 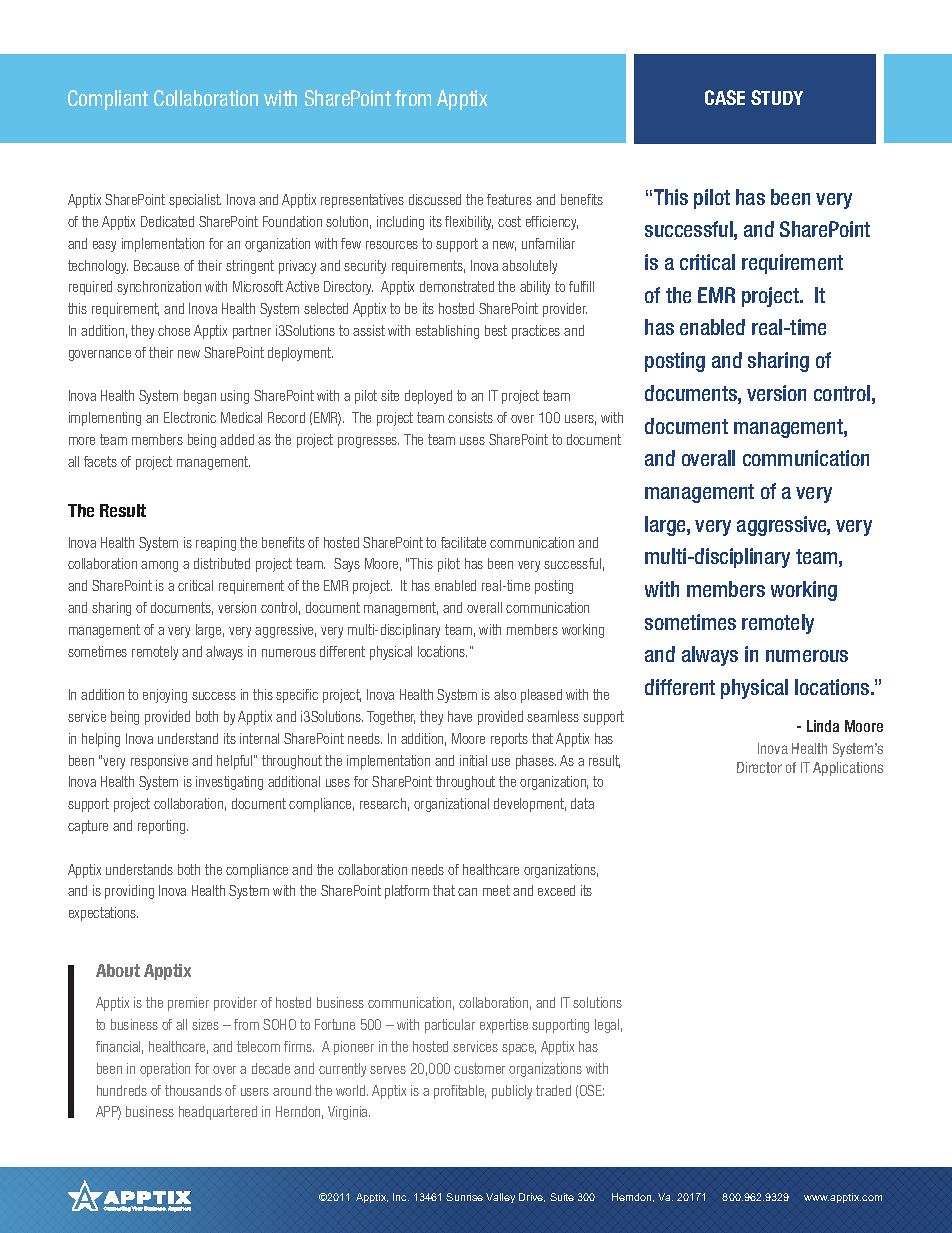 What do you see at coordinates (435, 199) in the screenshot?
I see `discussed` at bounding box center [435, 199].
